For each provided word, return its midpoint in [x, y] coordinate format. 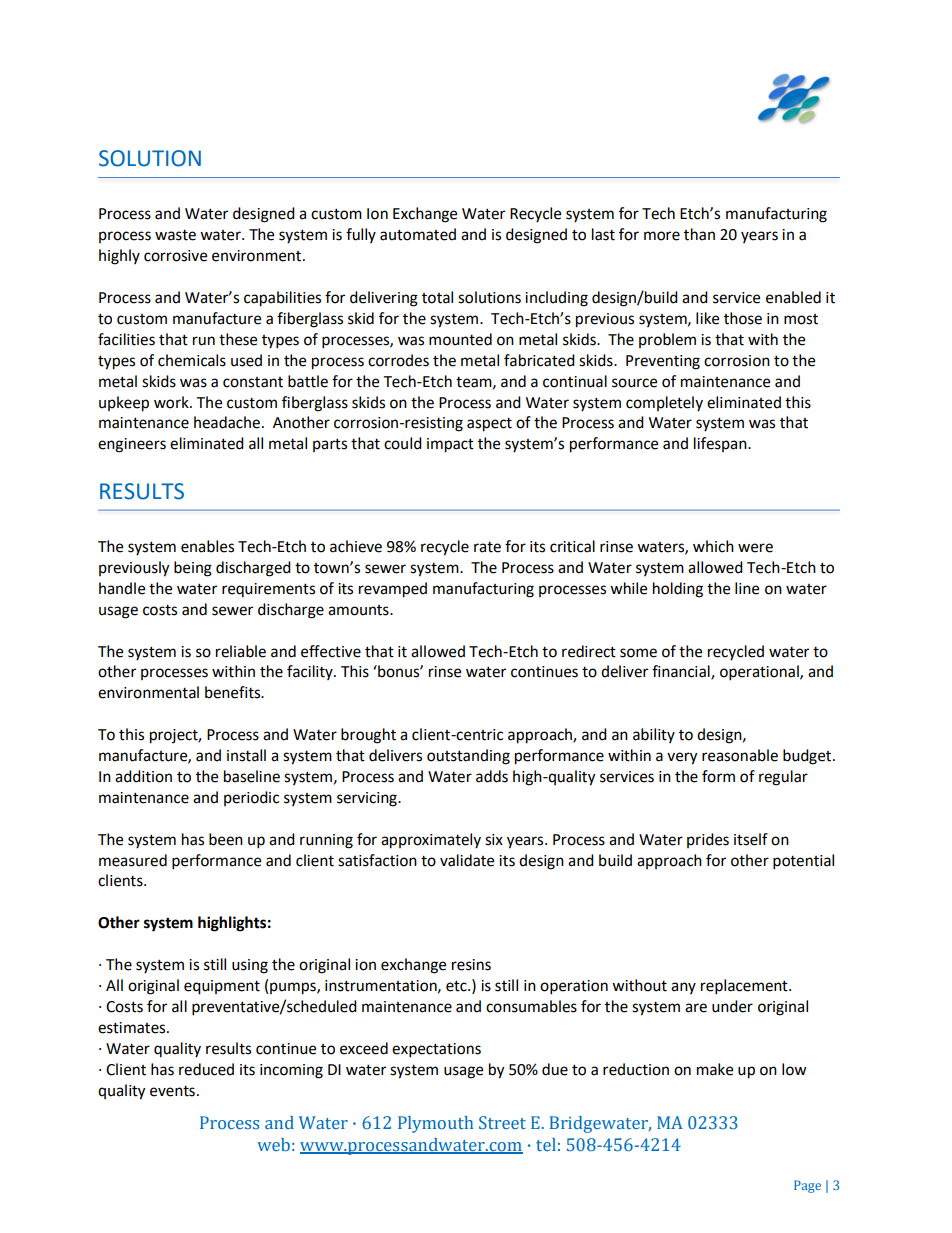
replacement [745, 987]
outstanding [468, 757]
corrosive [175, 256]
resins [471, 965]
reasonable [740, 755]
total [437, 297]
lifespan [721, 444]
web [273, 1144]
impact [450, 445]
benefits [234, 692]
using [250, 966]
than [699, 234]
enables [207, 546]
